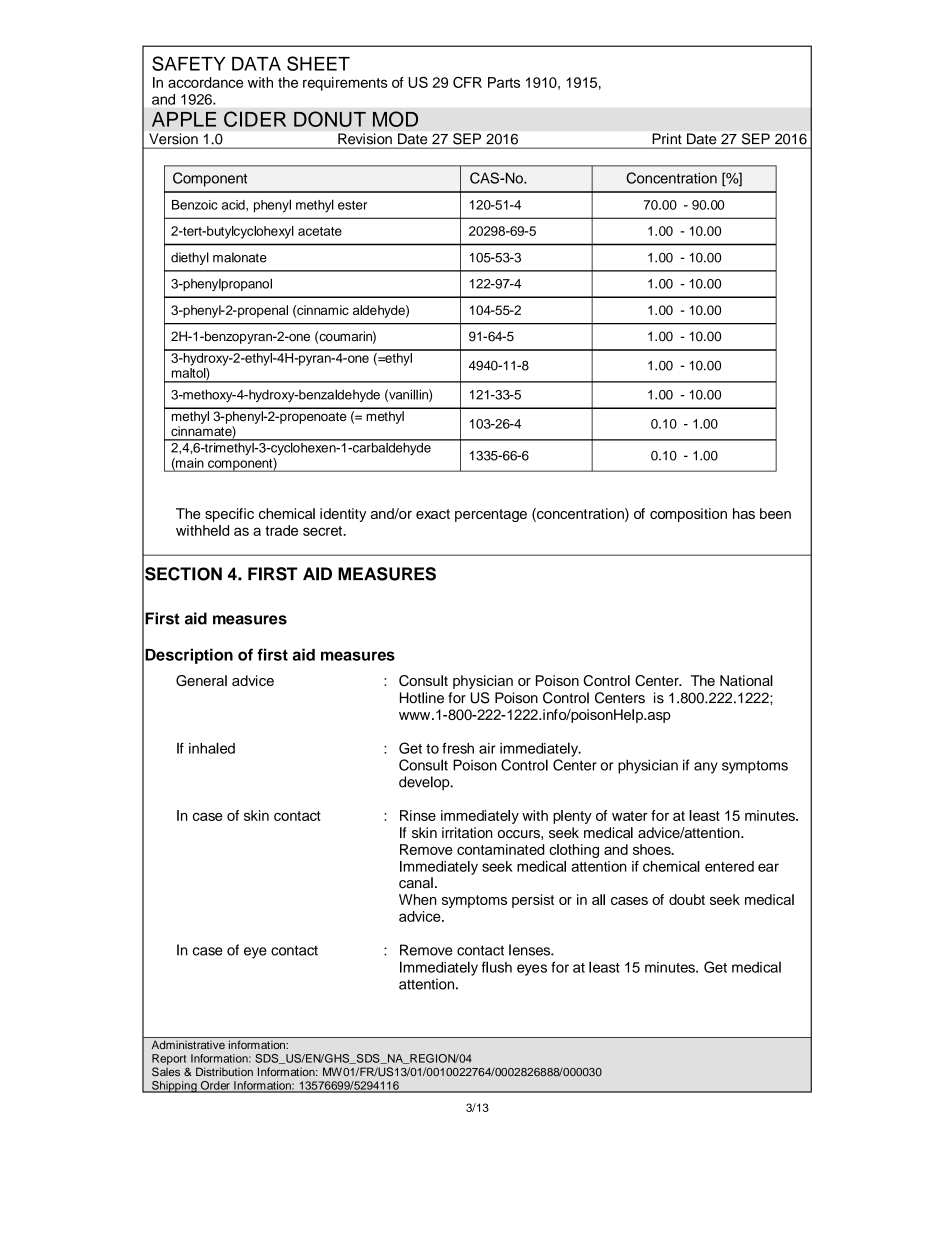 This document has width=952, height=1233. Describe the element at coordinates (491, 515) in the document. I see `percentage` at that location.
